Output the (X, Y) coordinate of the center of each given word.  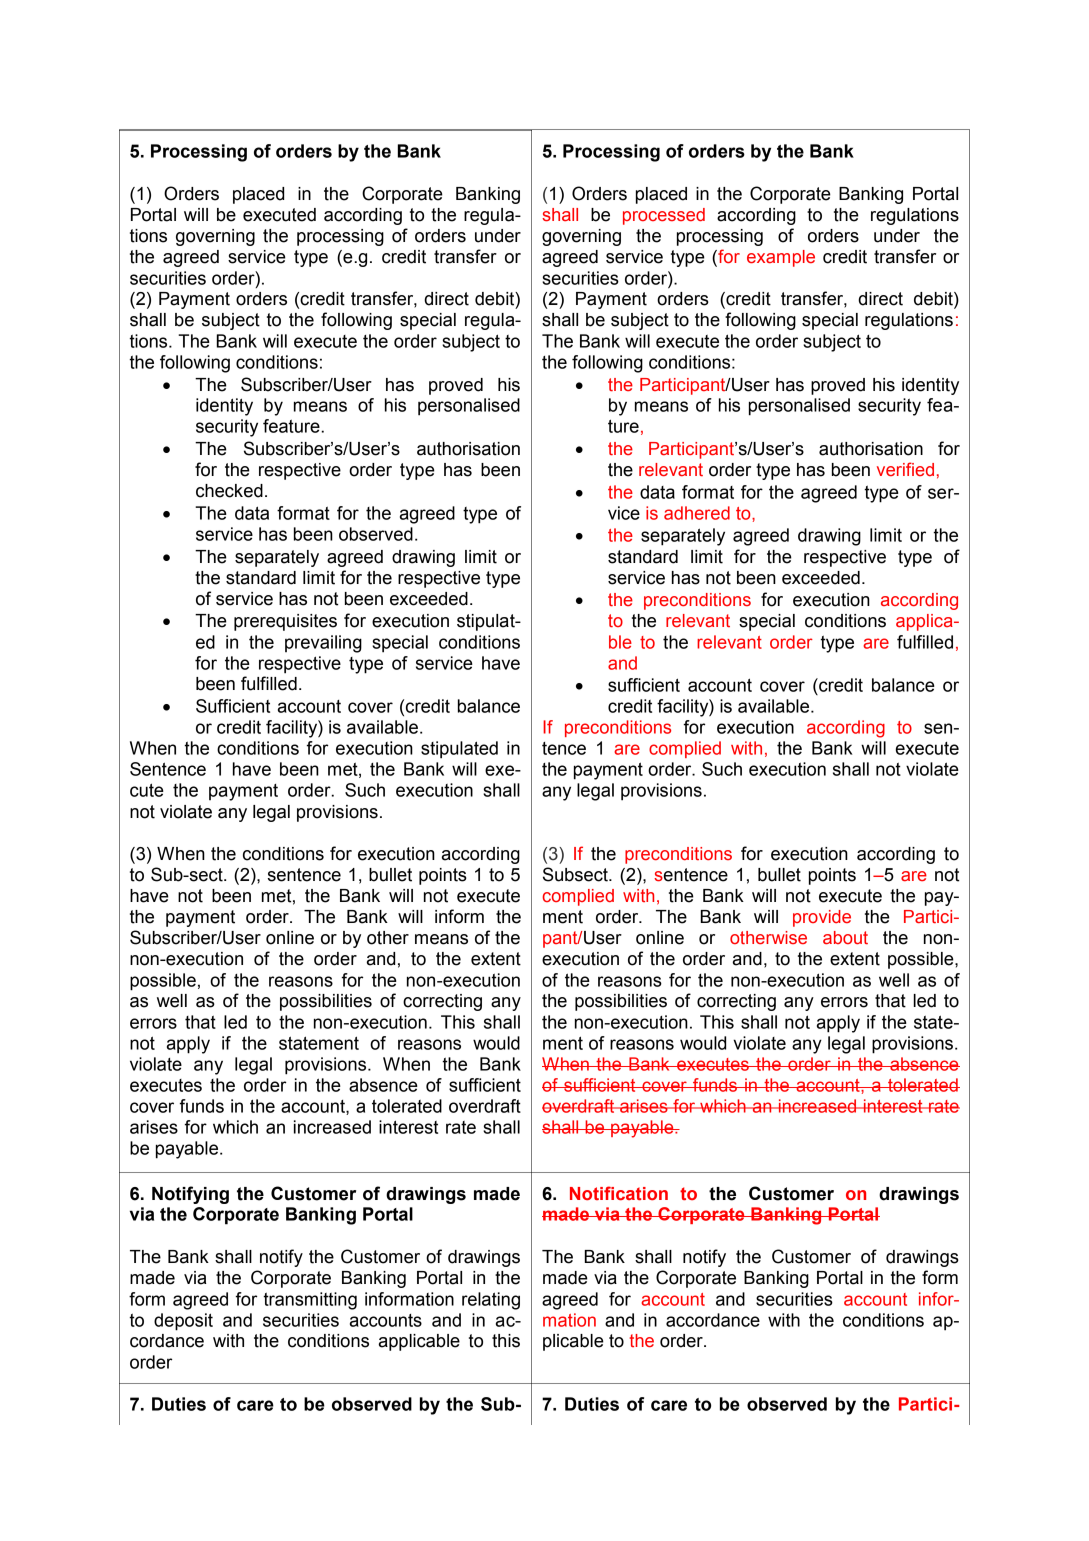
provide (822, 918)
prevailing (323, 644)
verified (905, 469)
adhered (697, 513)
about (845, 937)
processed (664, 216)
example (781, 258)
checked (229, 491)
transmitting (310, 1301)
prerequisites (285, 622)
